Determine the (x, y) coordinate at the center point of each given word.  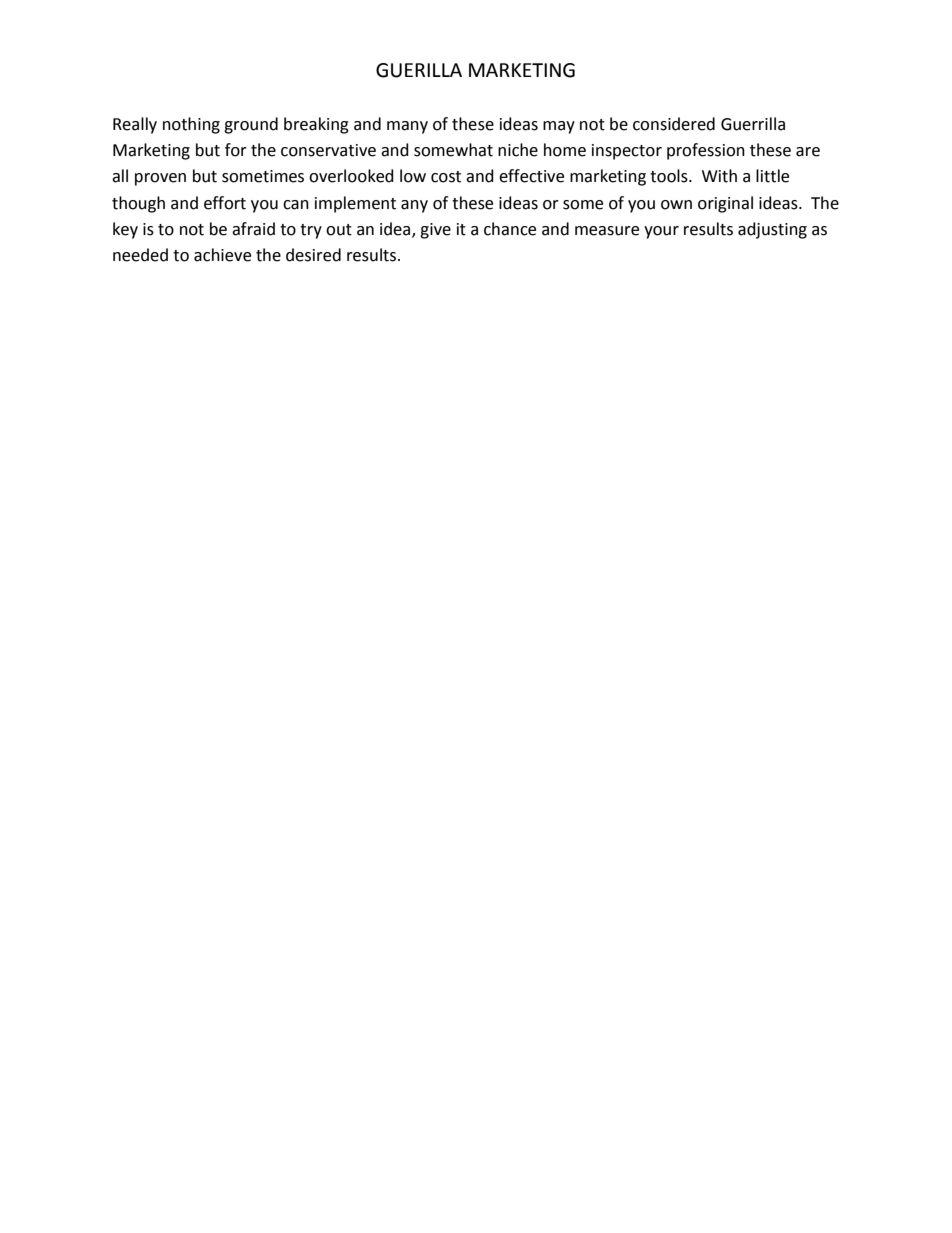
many (407, 127)
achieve (222, 255)
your (661, 232)
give (435, 231)
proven (160, 179)
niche (518, 150)
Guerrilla (753, 124)
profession (706, 151)
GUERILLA (419, 70)
